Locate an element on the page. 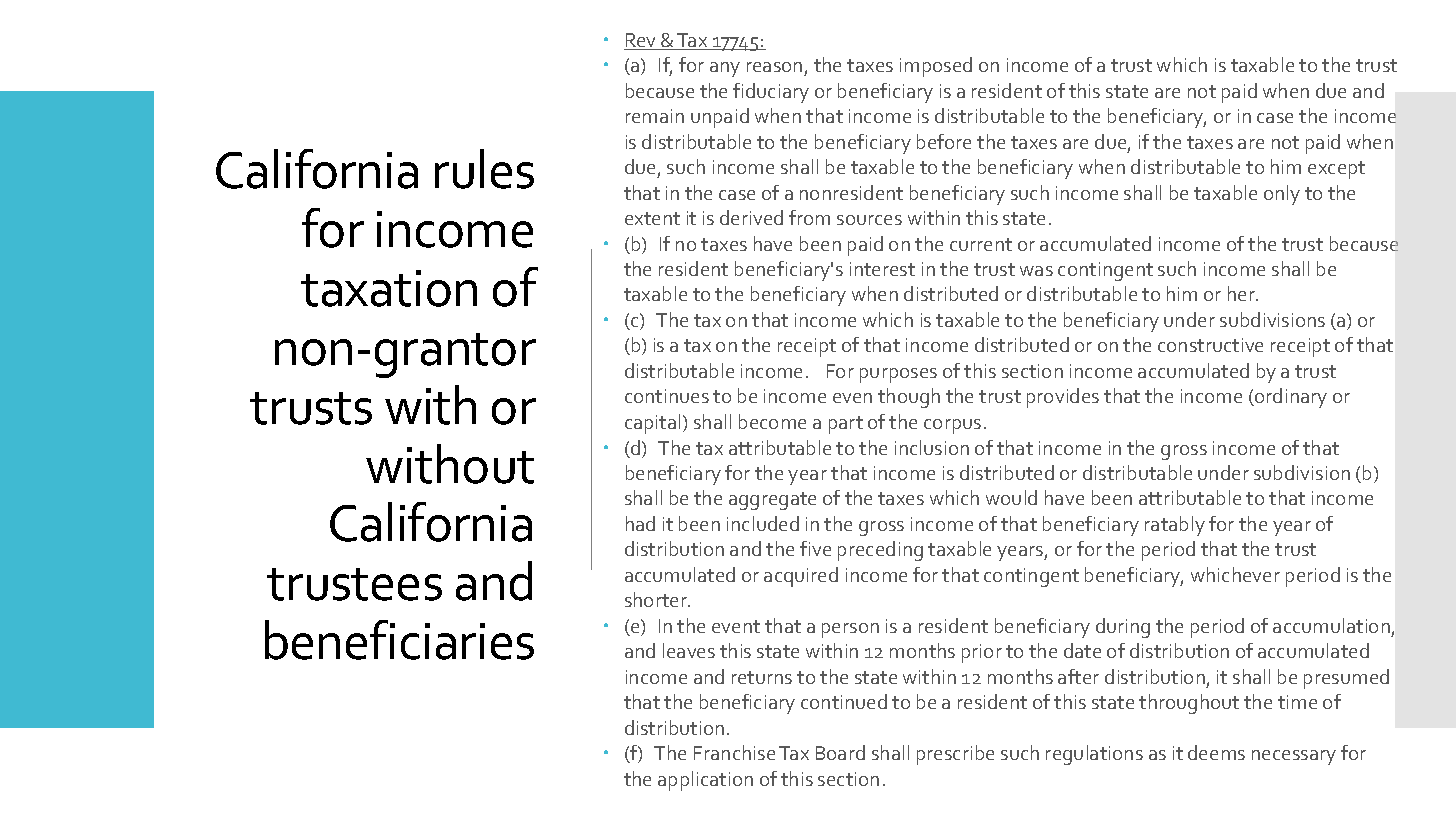 Image resolution: width=1456 pixels, height=819 pixels. acquired is located at coordinates (801, 577).
